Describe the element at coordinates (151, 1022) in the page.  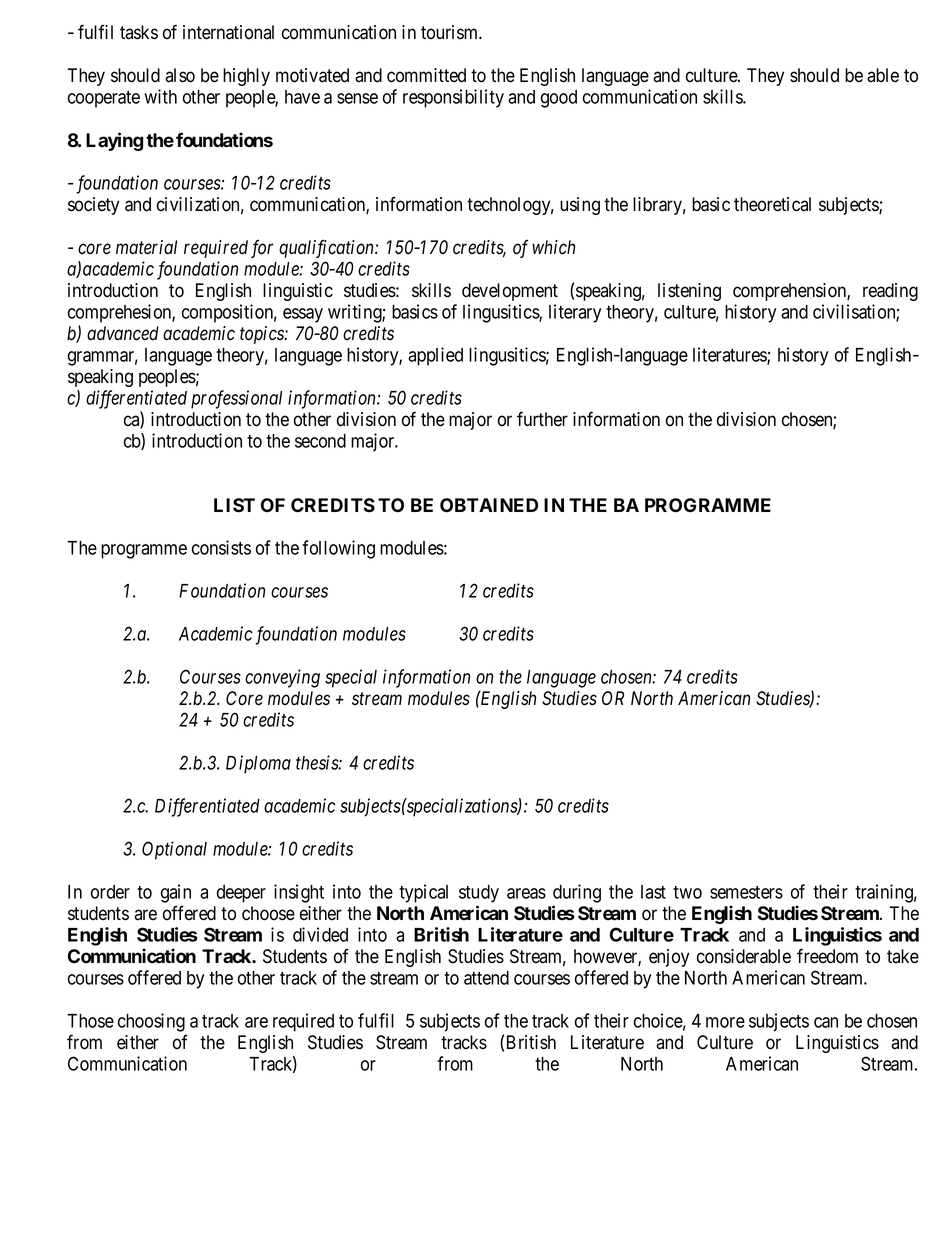
I see `choosing` at that location.
